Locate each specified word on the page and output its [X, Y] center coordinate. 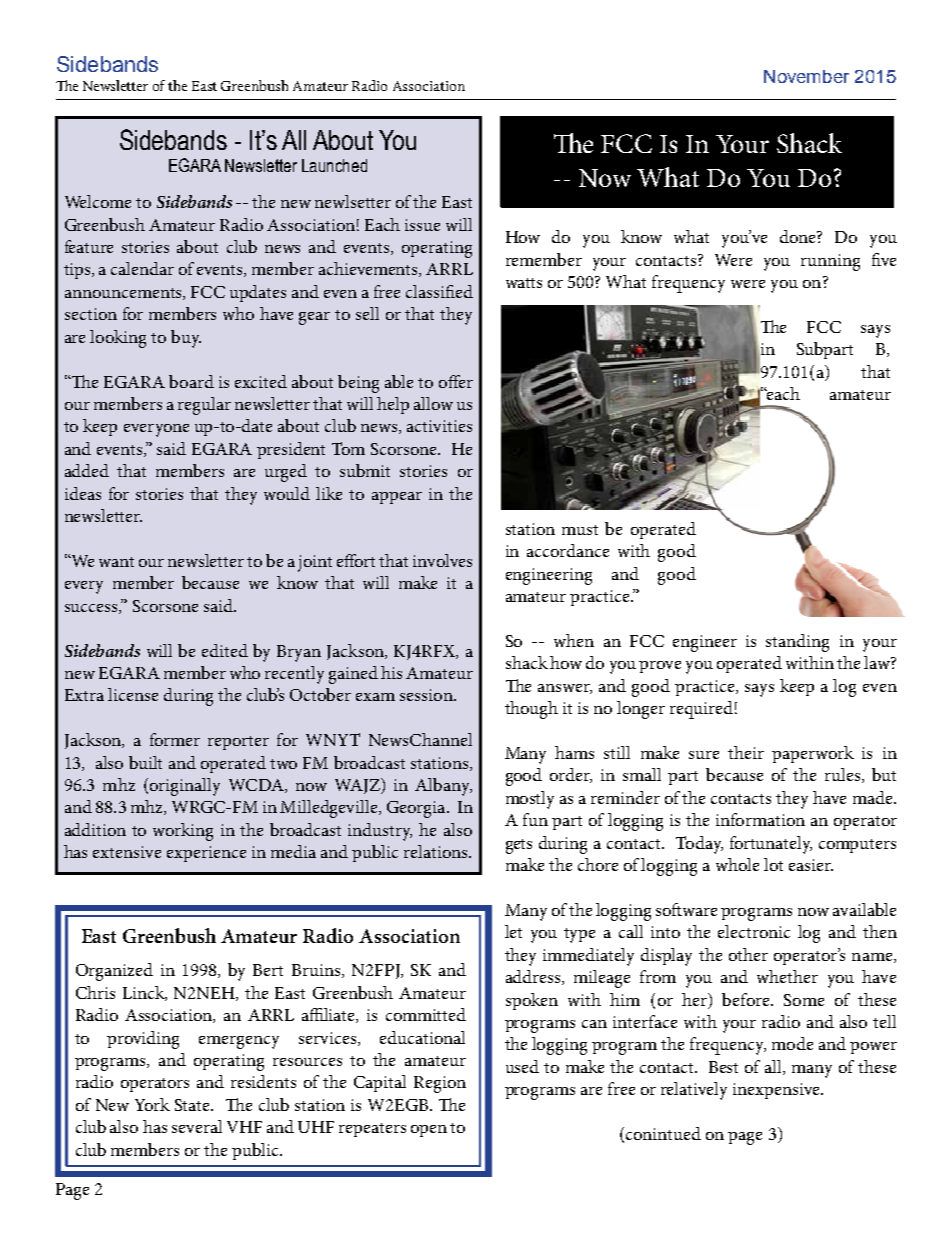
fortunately [771, 845]
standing [797, 643]
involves [442, 560]
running [830, 262]
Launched [334, 165]
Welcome [98, 201]
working [183, 832]
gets [519, 846]
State [193, 1105]
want [116, 562]
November [806, 76]
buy [186, 339]
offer [456, 381]
